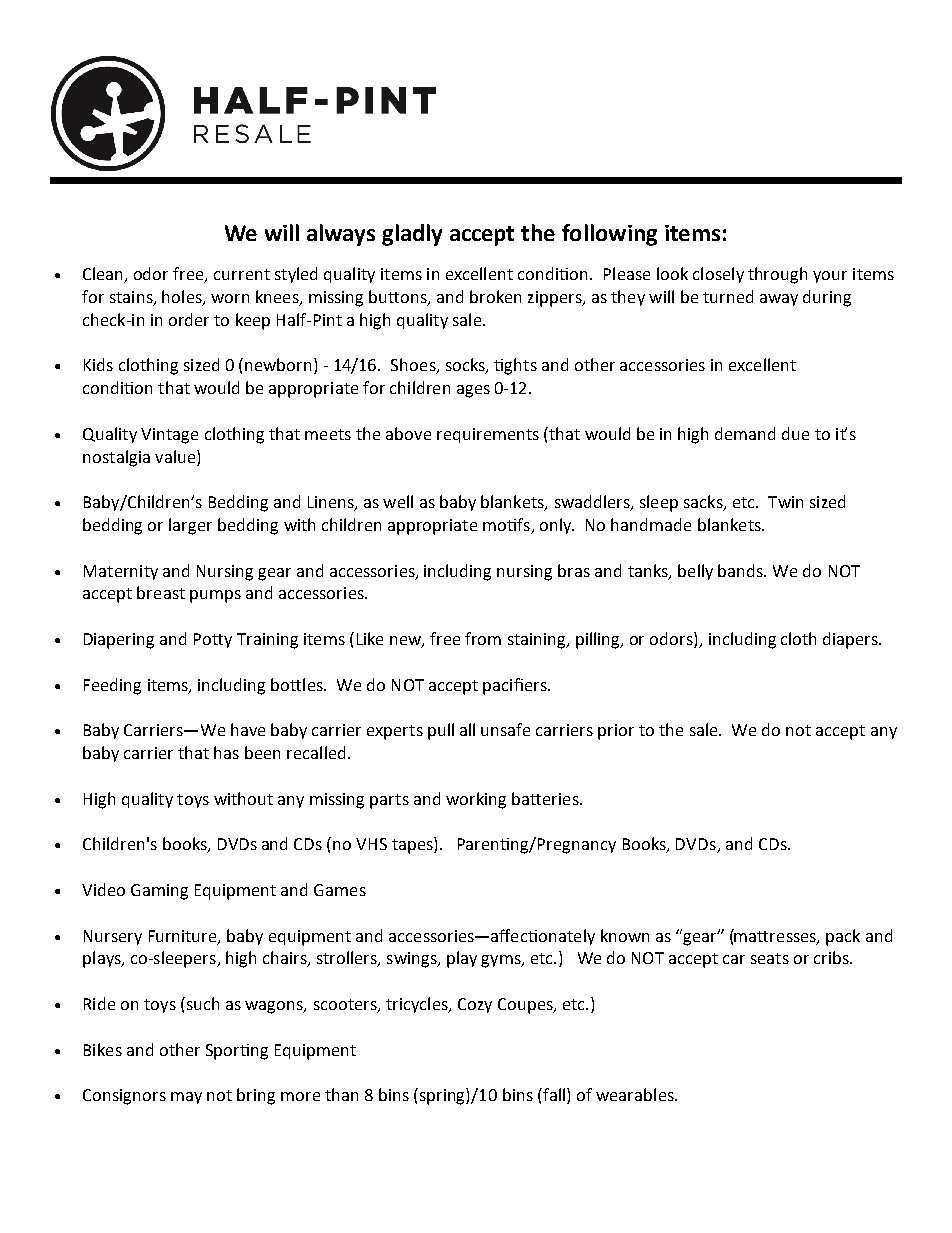 Image resolution: width=952 pixels, height=1233 pixels. I want to click on wearables, so click(636, 1094).
